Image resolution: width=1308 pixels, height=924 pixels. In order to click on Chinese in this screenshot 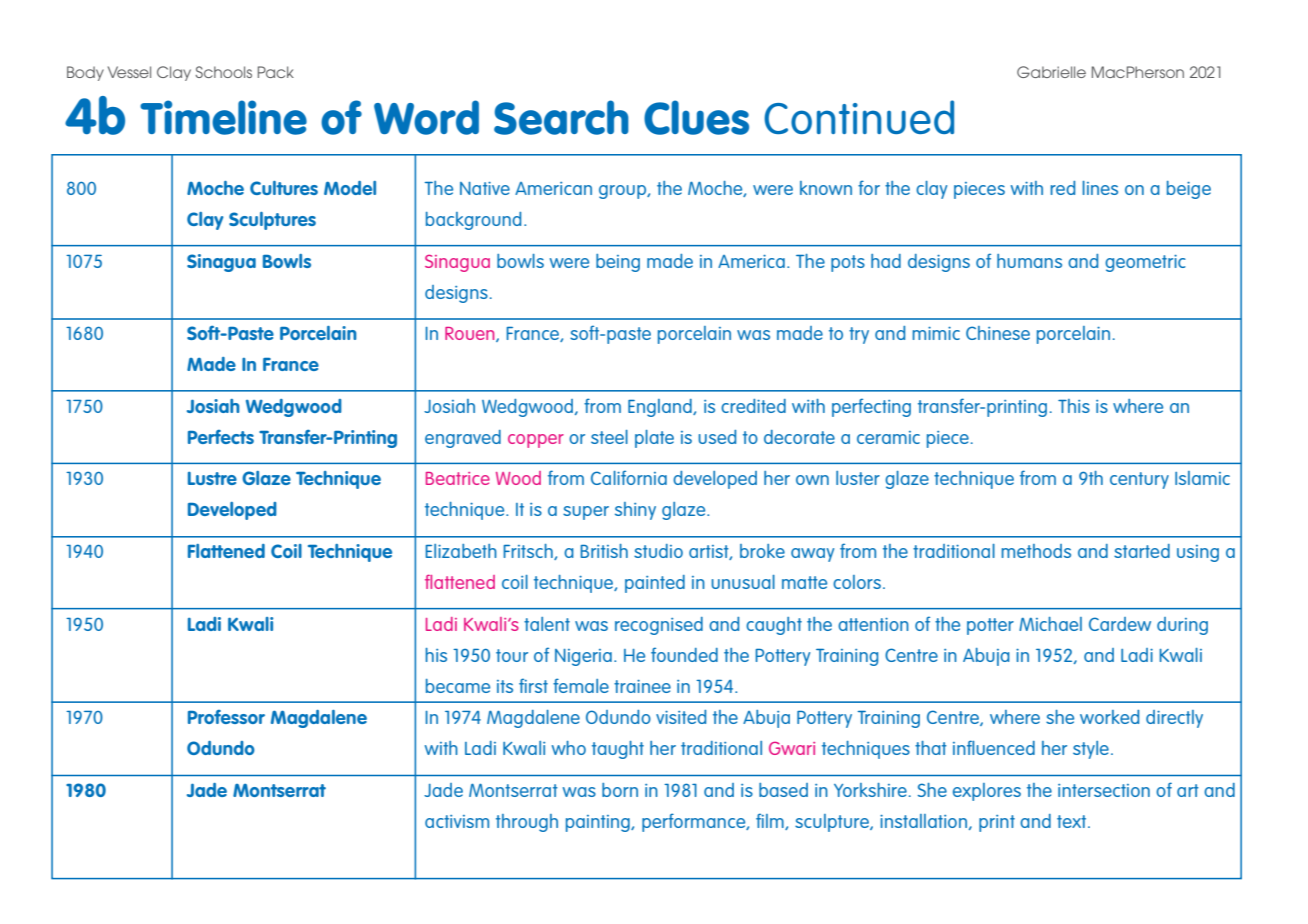, I will do `click(998, 333)`.
